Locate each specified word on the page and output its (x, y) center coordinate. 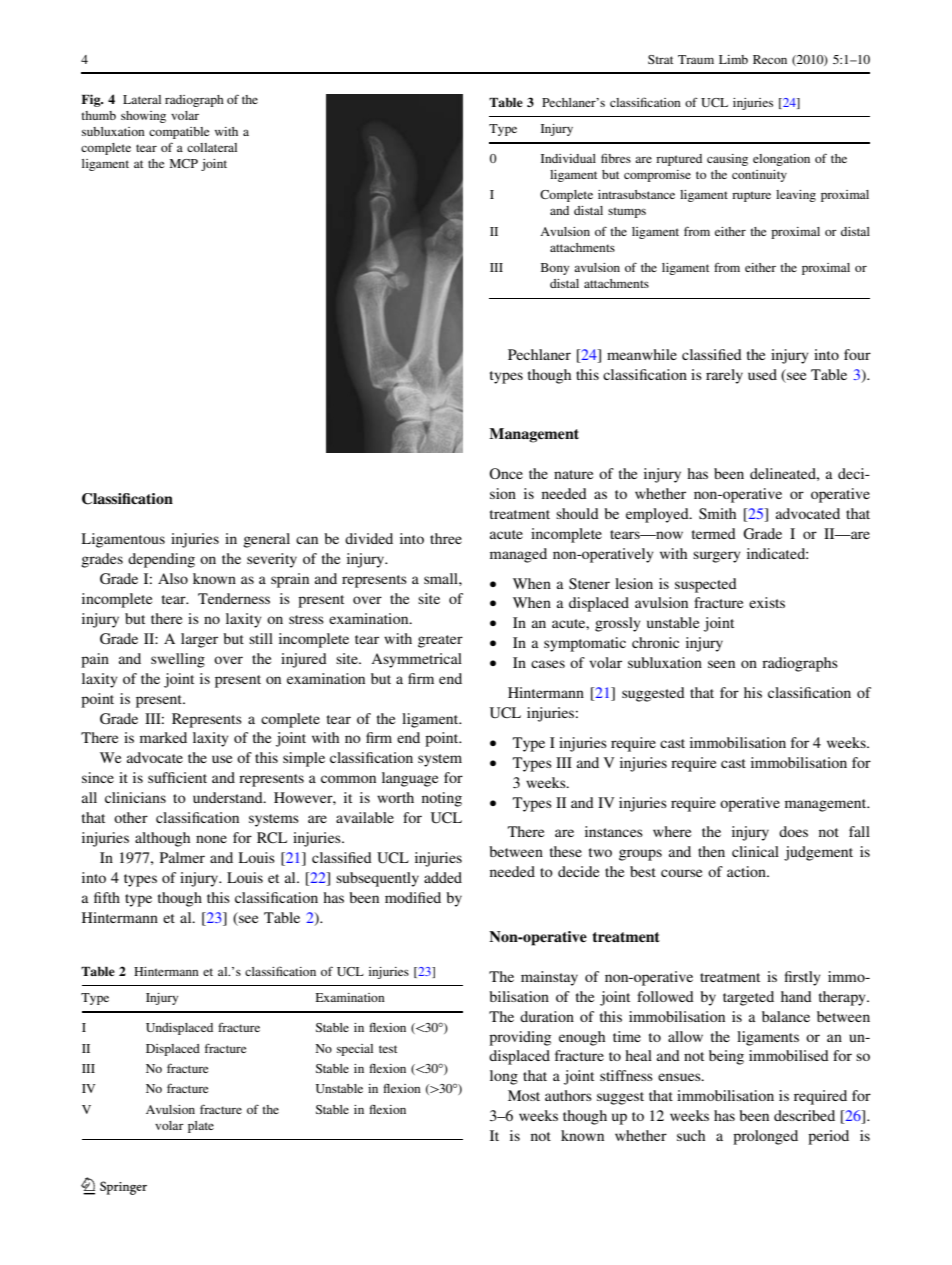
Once (506, 473)
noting (442, 799)
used (762, 374)
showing (143, 117)
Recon (770, 59)
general (266, 540)
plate (201, 1127)
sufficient (177, 777)
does (793, 831)
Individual (568, 158)
